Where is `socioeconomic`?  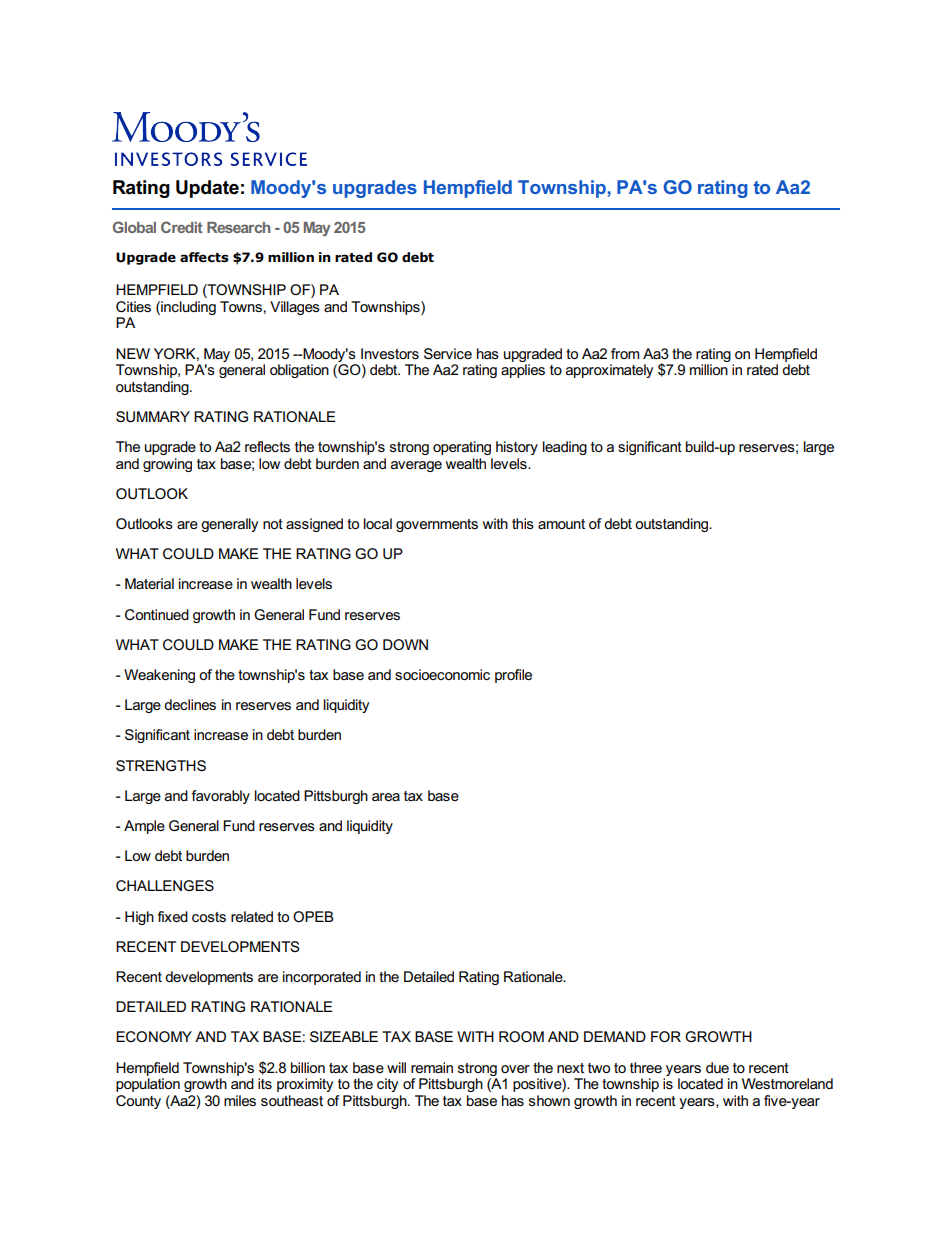
socioeconomic is located at coordinates (442, 674).
